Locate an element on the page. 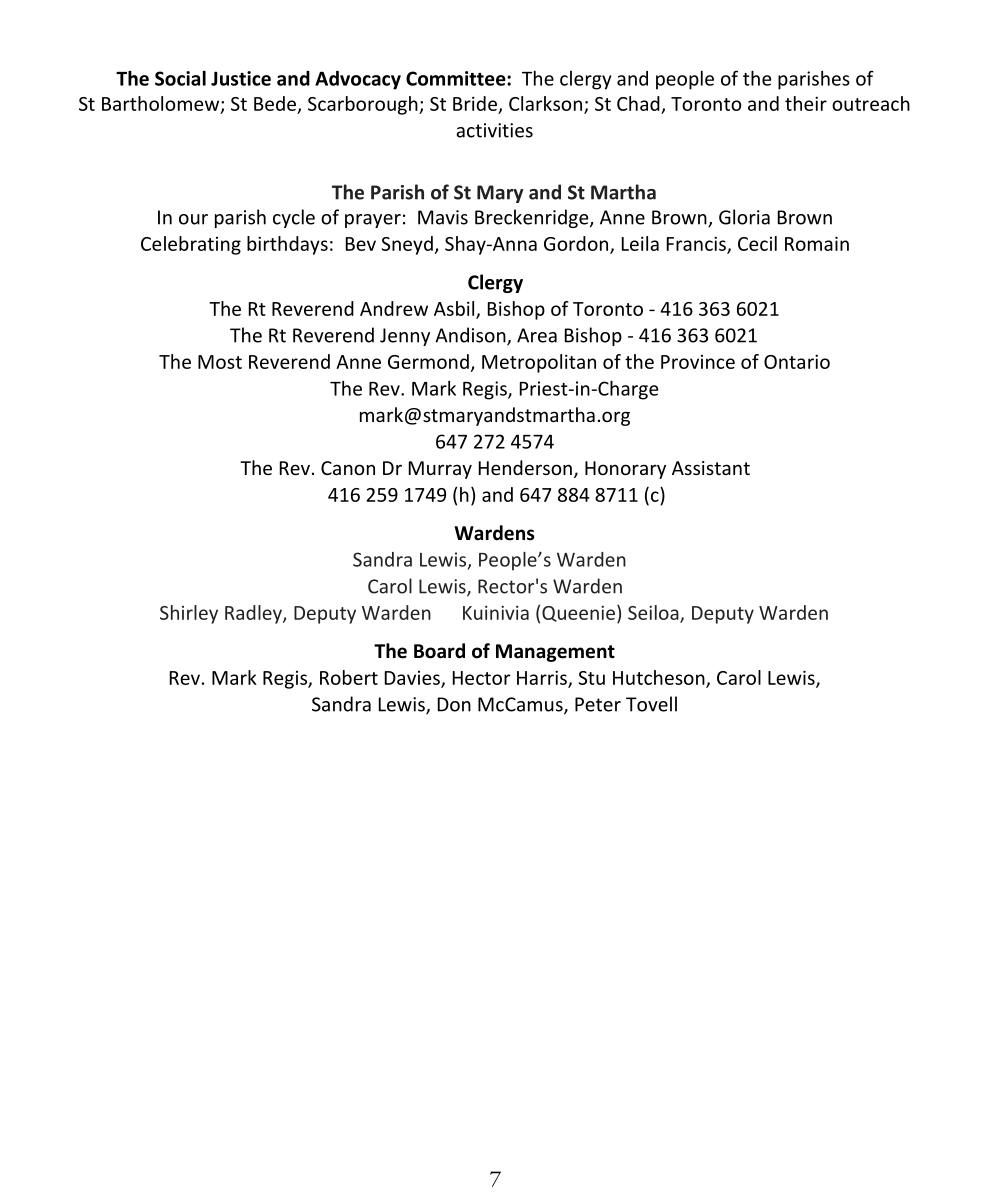  Clarkson is located at coordinates (547, 104).
